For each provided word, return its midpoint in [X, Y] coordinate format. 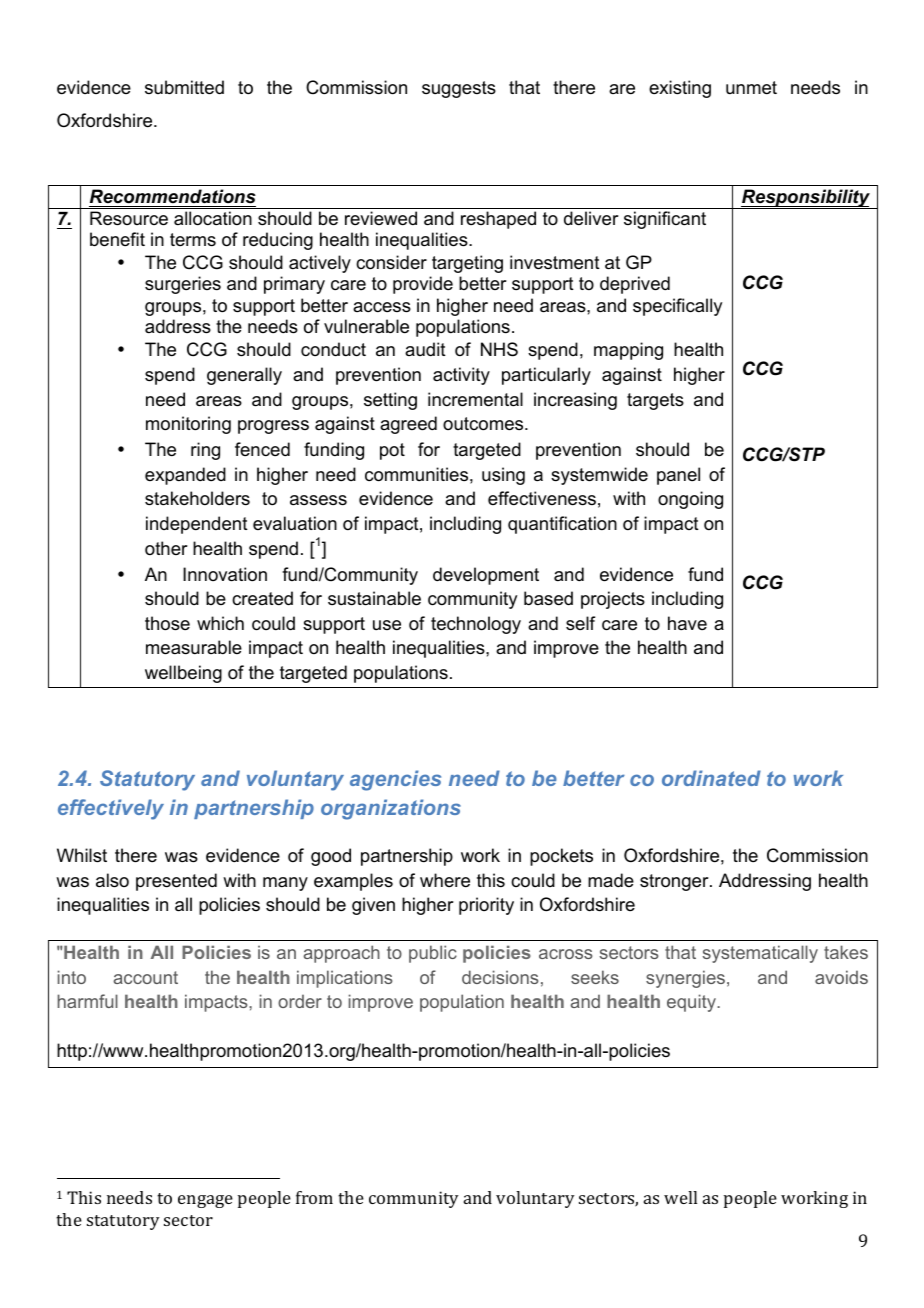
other [166, 548]
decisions [500, 977]
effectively [111, 809]
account [145, 977]
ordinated [711, 778]
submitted [184, 87]
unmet [751, 88]
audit [425, 349]
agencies [395, 780]
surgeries [183, 285]
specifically [677, 307]
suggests [459, 89]
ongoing [690, 500]
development [486, 576]
